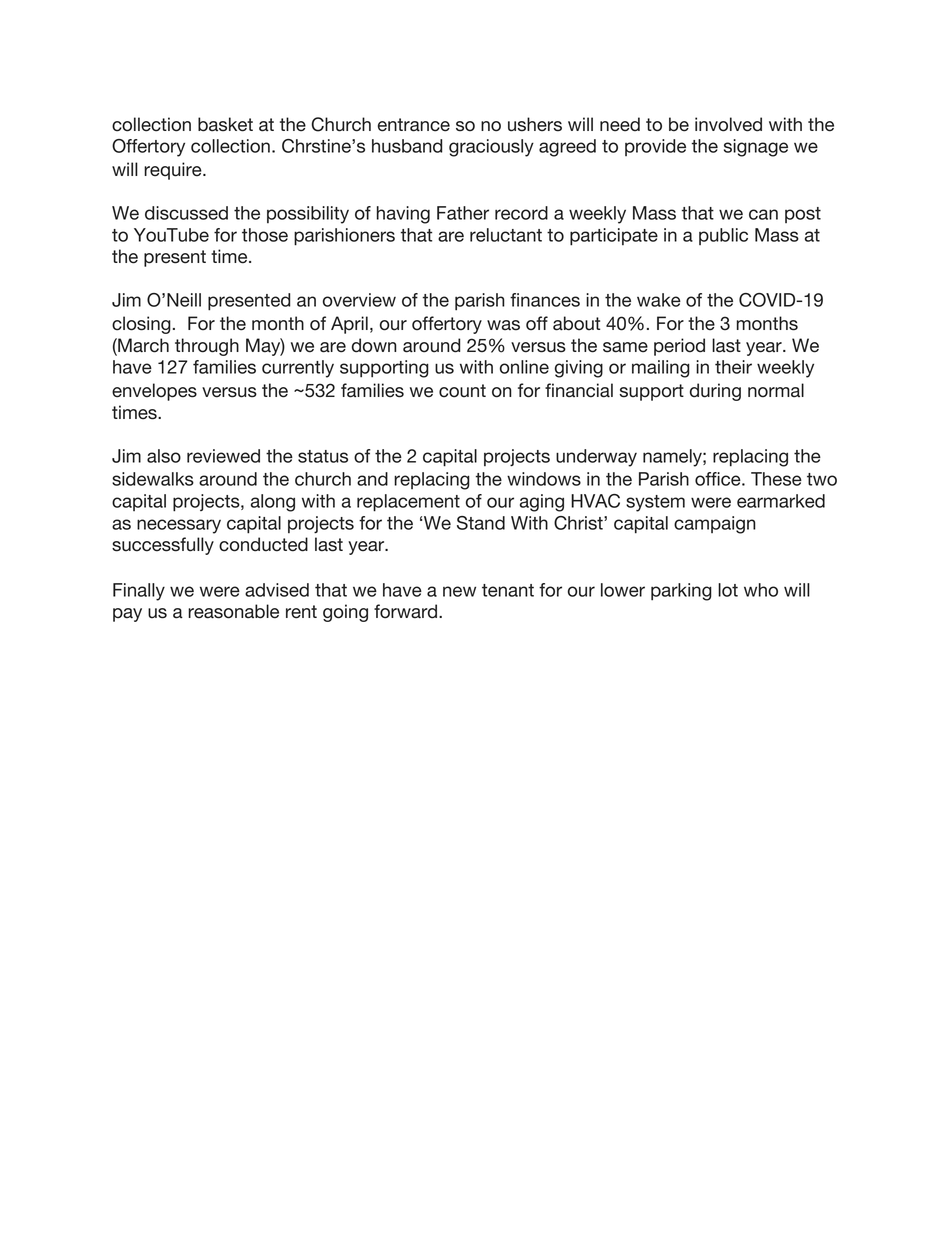 This page has width=952, height=1233. What do you see at coordinates (174, 171) in the page?
I see `require` at bounding box center [174, 171].
